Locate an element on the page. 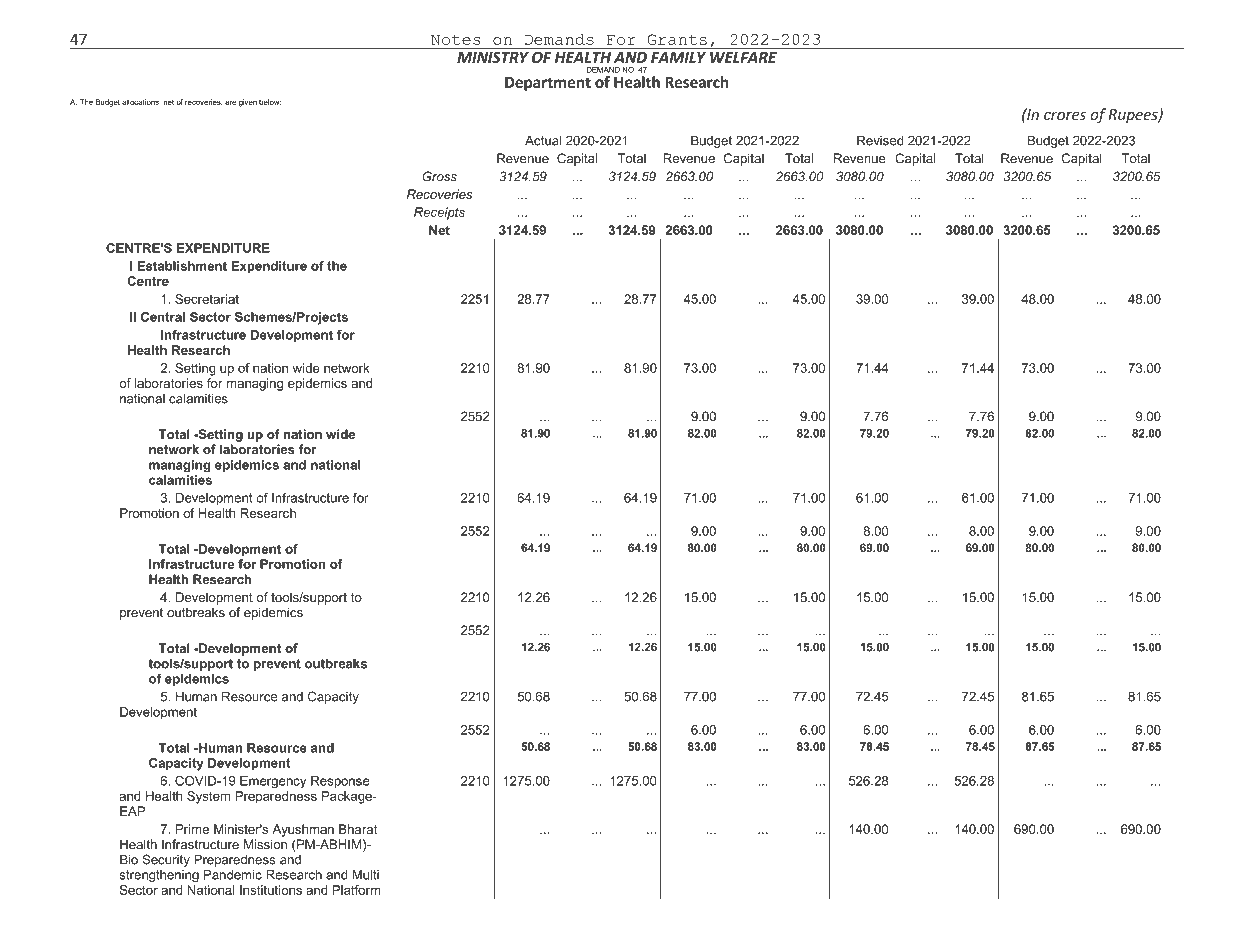 The width and height of the page is (1233, 952). Response is located at coordinates (340, 782).
